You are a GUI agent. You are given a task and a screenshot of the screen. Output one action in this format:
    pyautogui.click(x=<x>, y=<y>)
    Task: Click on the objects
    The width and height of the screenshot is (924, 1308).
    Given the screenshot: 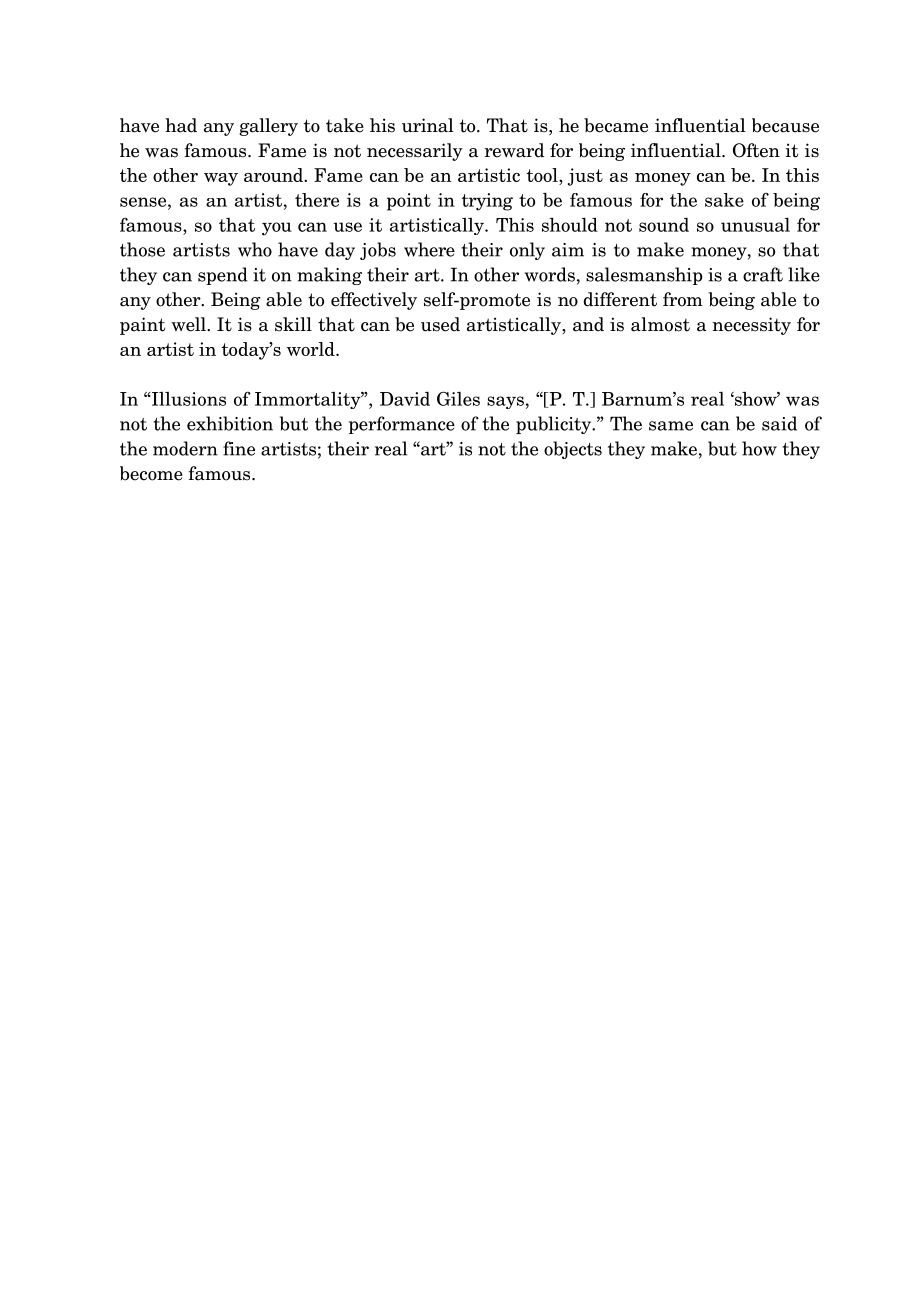 What is the action you would take?
    pyautogui.click(x=573, y=450)
